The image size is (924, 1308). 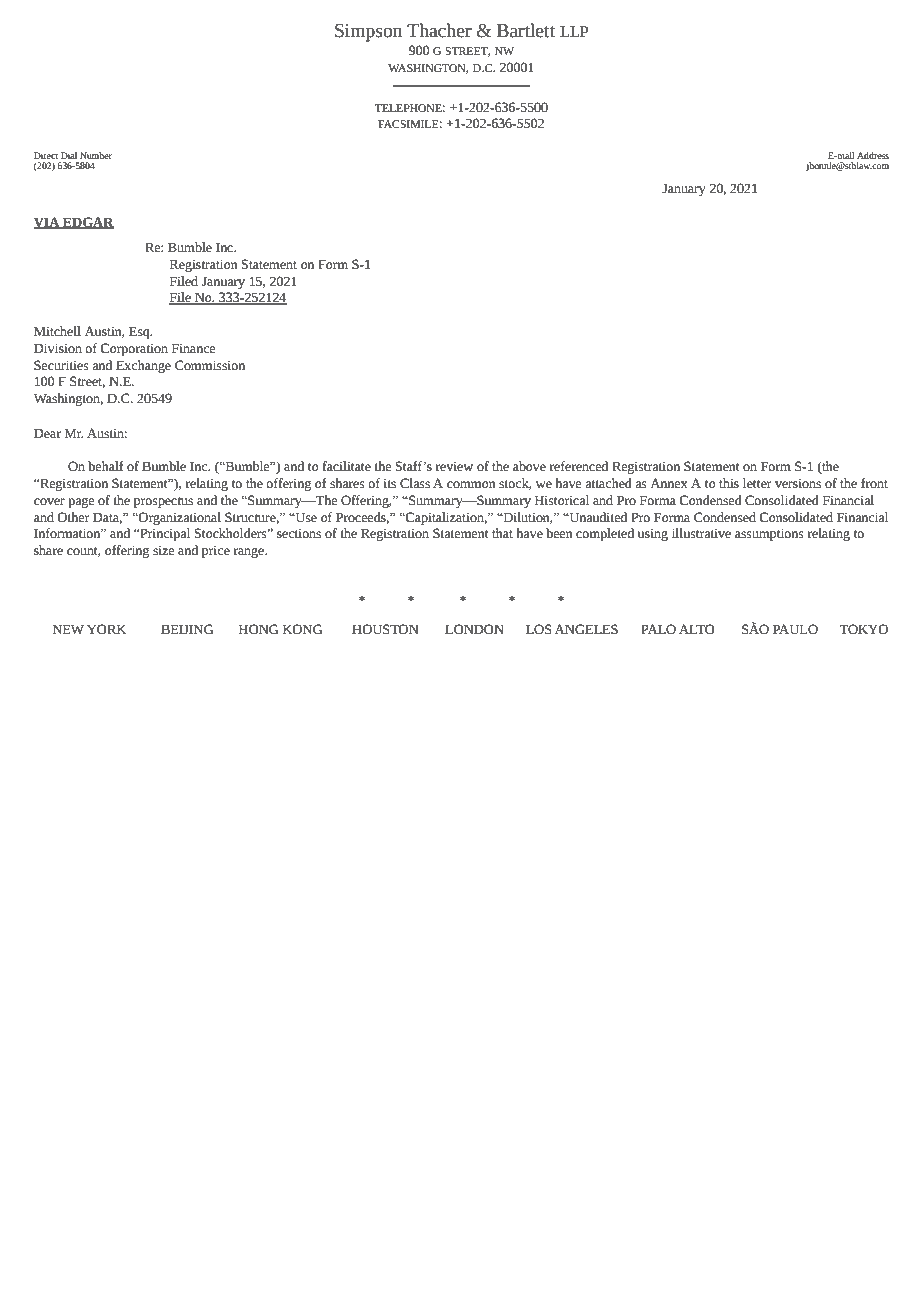 What do you see at coordinates (474, 629) in the document?
I see `LONDON` at bounding box center [474, 629].
